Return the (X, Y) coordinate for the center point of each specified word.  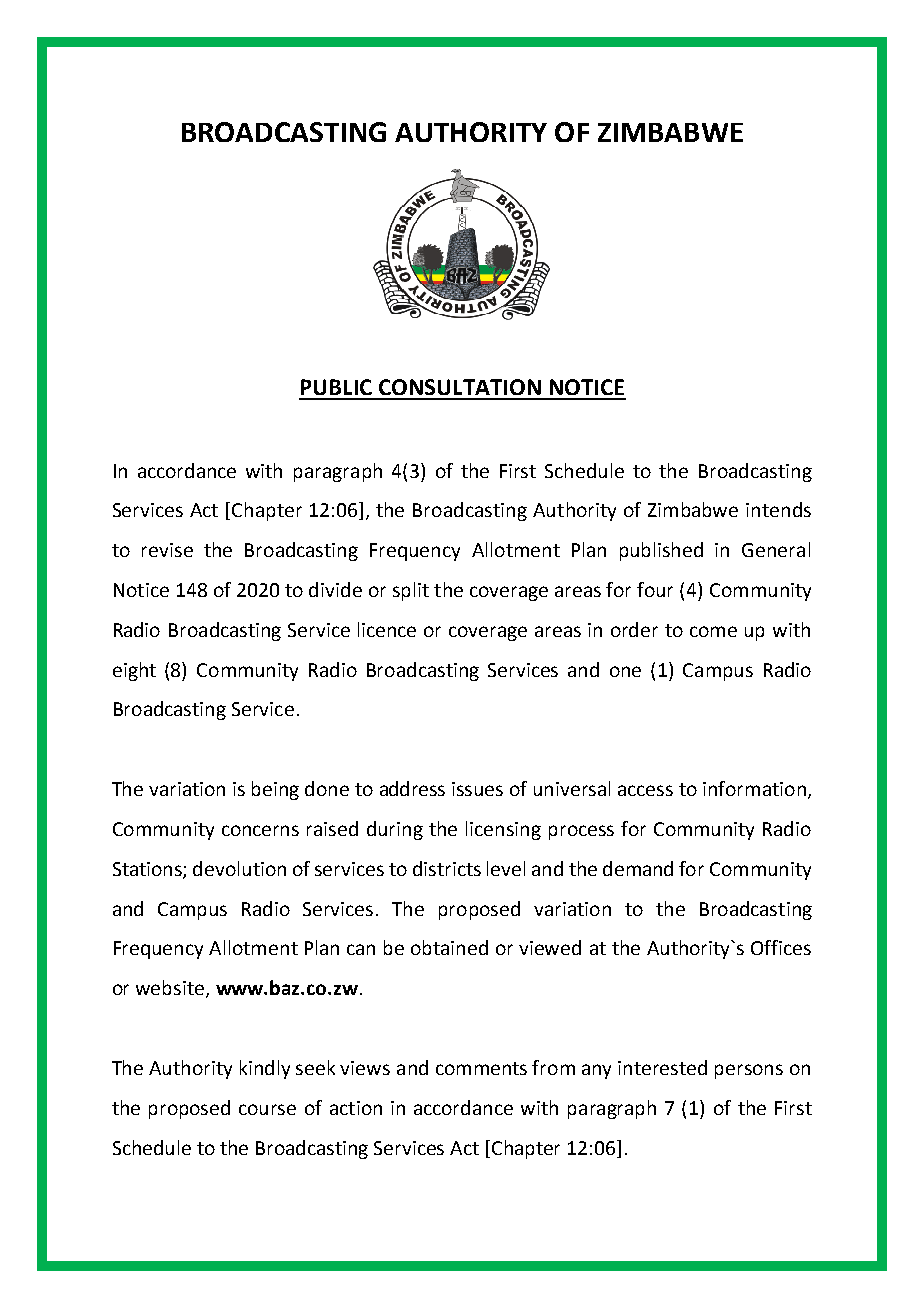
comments (481, 1068)
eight (134, 671)
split (411, 591)
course (267, 1109)
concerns (260, 830)
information (754, 788)
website (171, 989)
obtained (449, 947)
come (713, 631)
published (661, 551)
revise (167, 550)
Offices (781, 947)
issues (477, 789)
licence (387, 629)
